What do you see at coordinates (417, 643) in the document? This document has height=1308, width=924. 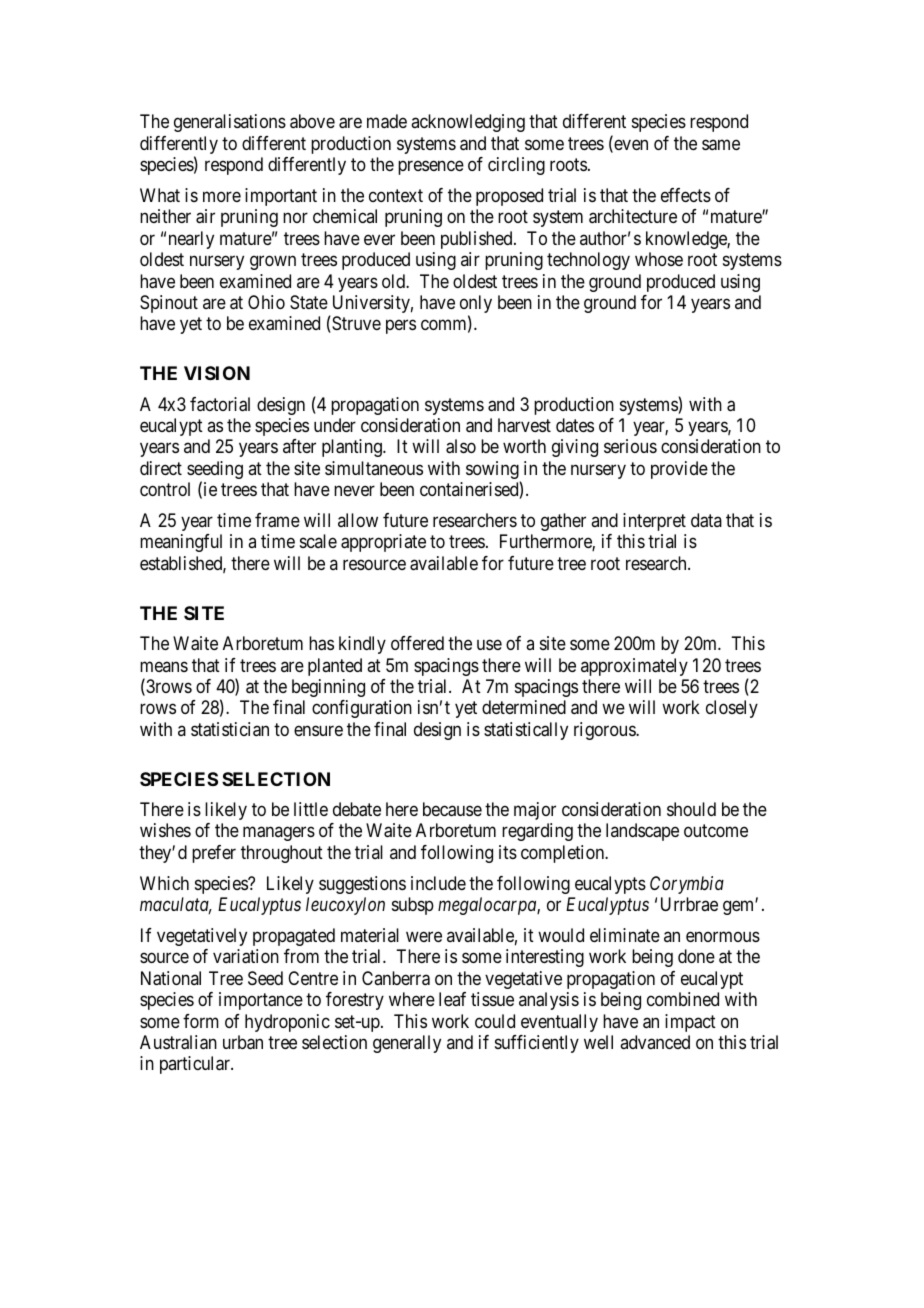 I see `offered` at bounding box center [417, 643].
